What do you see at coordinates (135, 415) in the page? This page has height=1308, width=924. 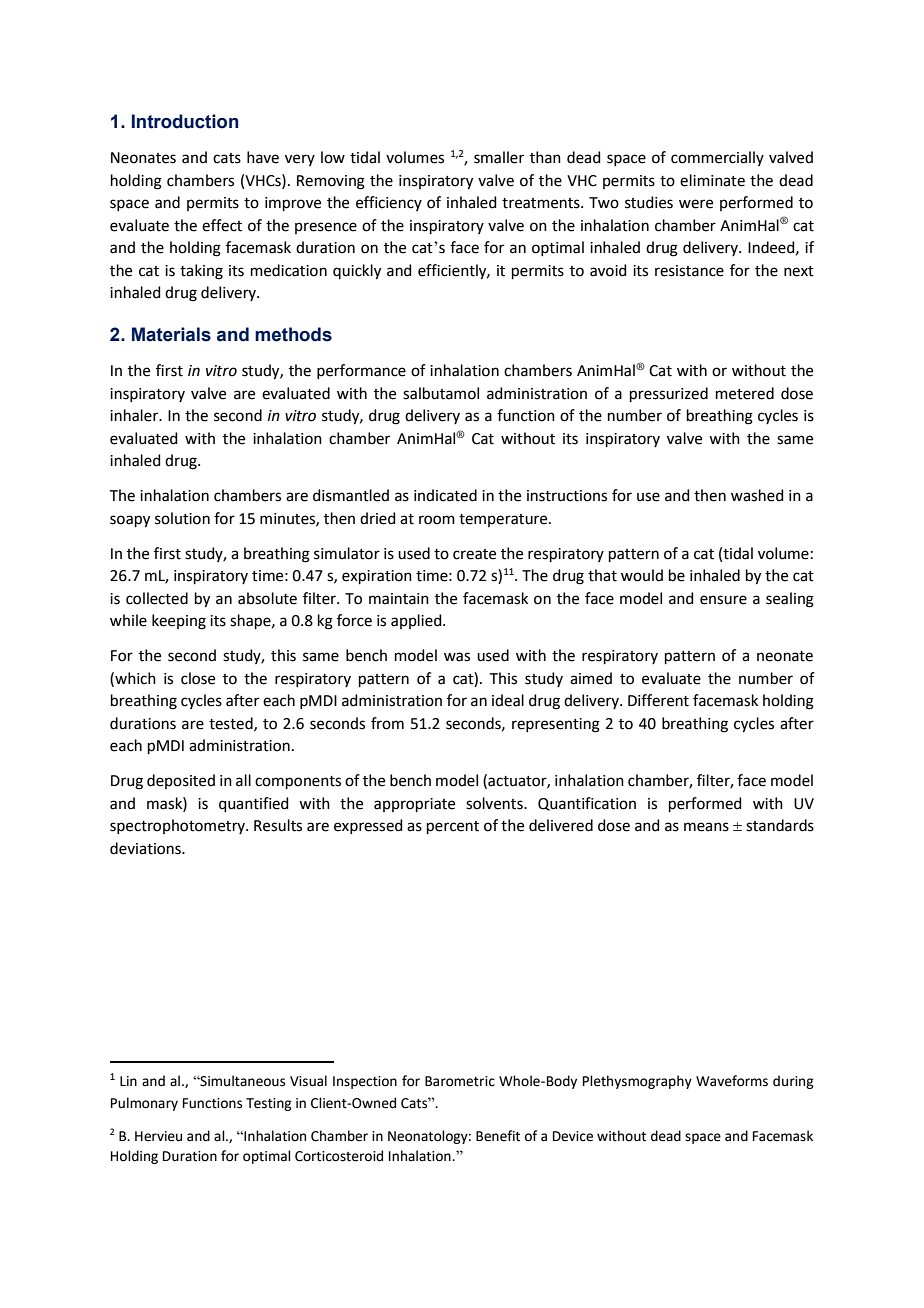 I see `inhaler` at bounding box center [135, 415].
